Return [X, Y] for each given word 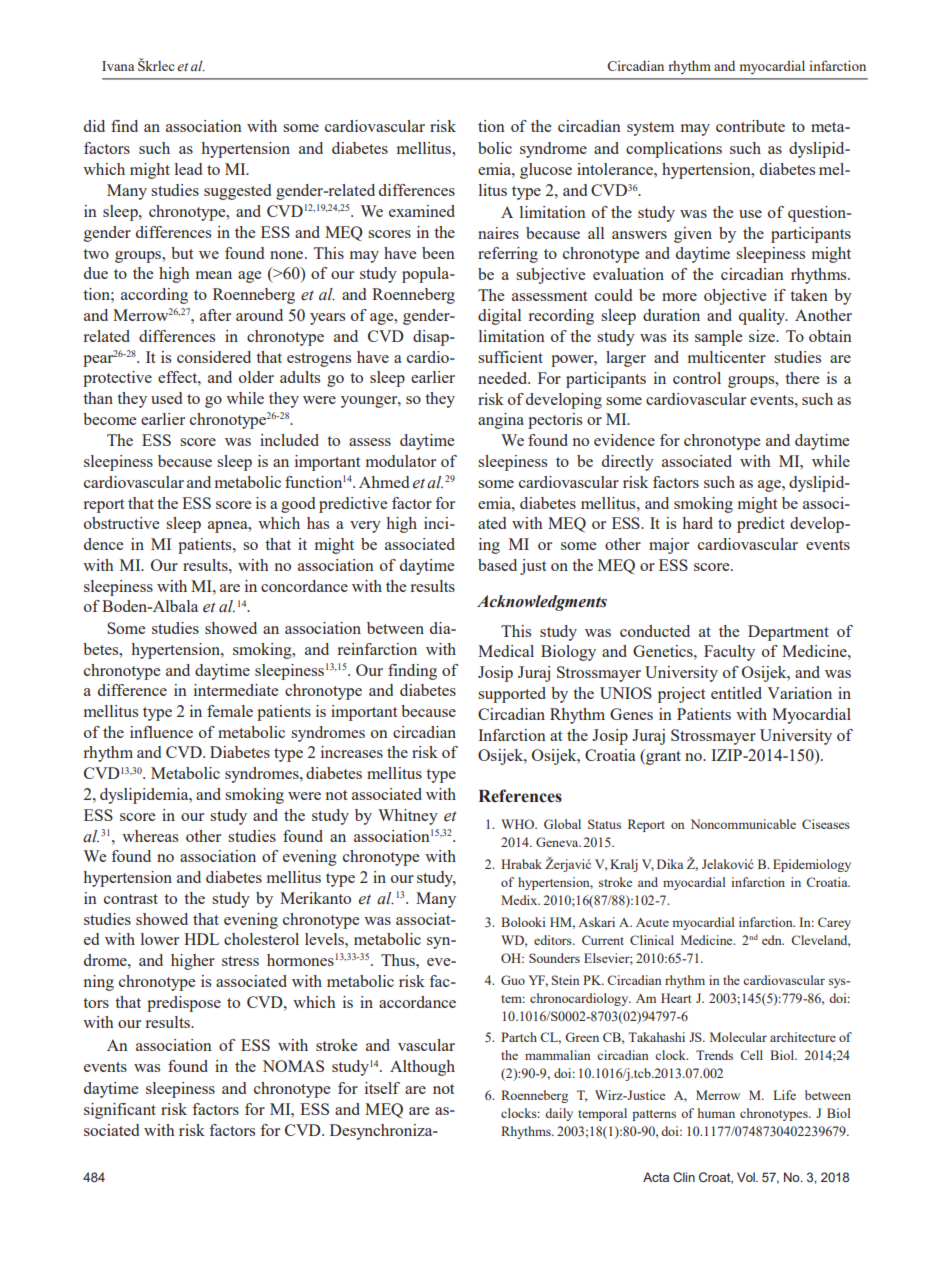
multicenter [727, 357]
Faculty [729, 653]
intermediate [236, 690]
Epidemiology [812, 865]
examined [422, 211]
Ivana [118, 66]
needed [504, 378]
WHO [518, 824]
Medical [506, 651]
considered [214, 357]
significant [120, 1111]
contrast [131, 899]
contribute [750, 126]
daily [559, 1114]
